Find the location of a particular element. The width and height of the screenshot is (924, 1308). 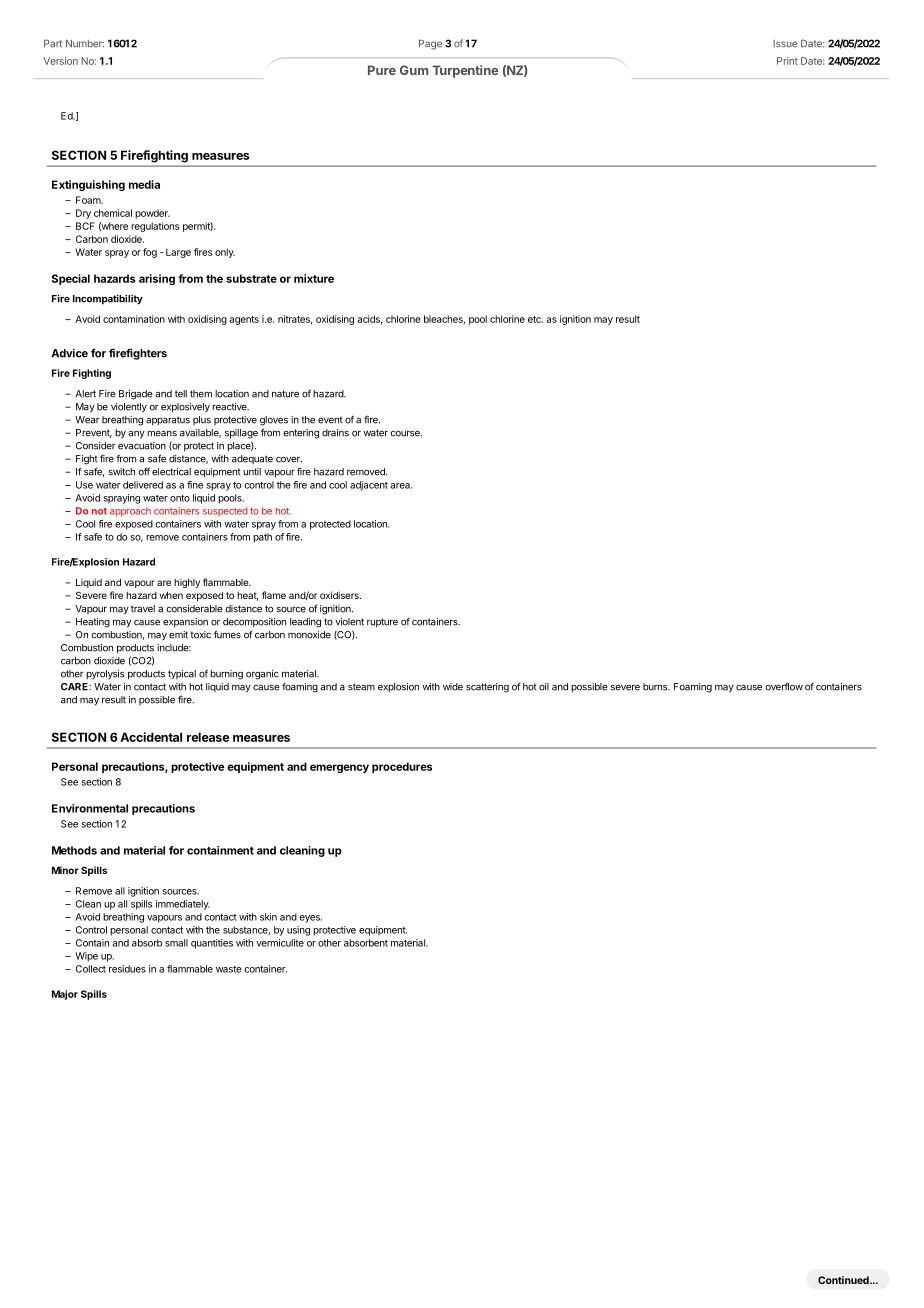

residues is located at coordinates (127, 969).
